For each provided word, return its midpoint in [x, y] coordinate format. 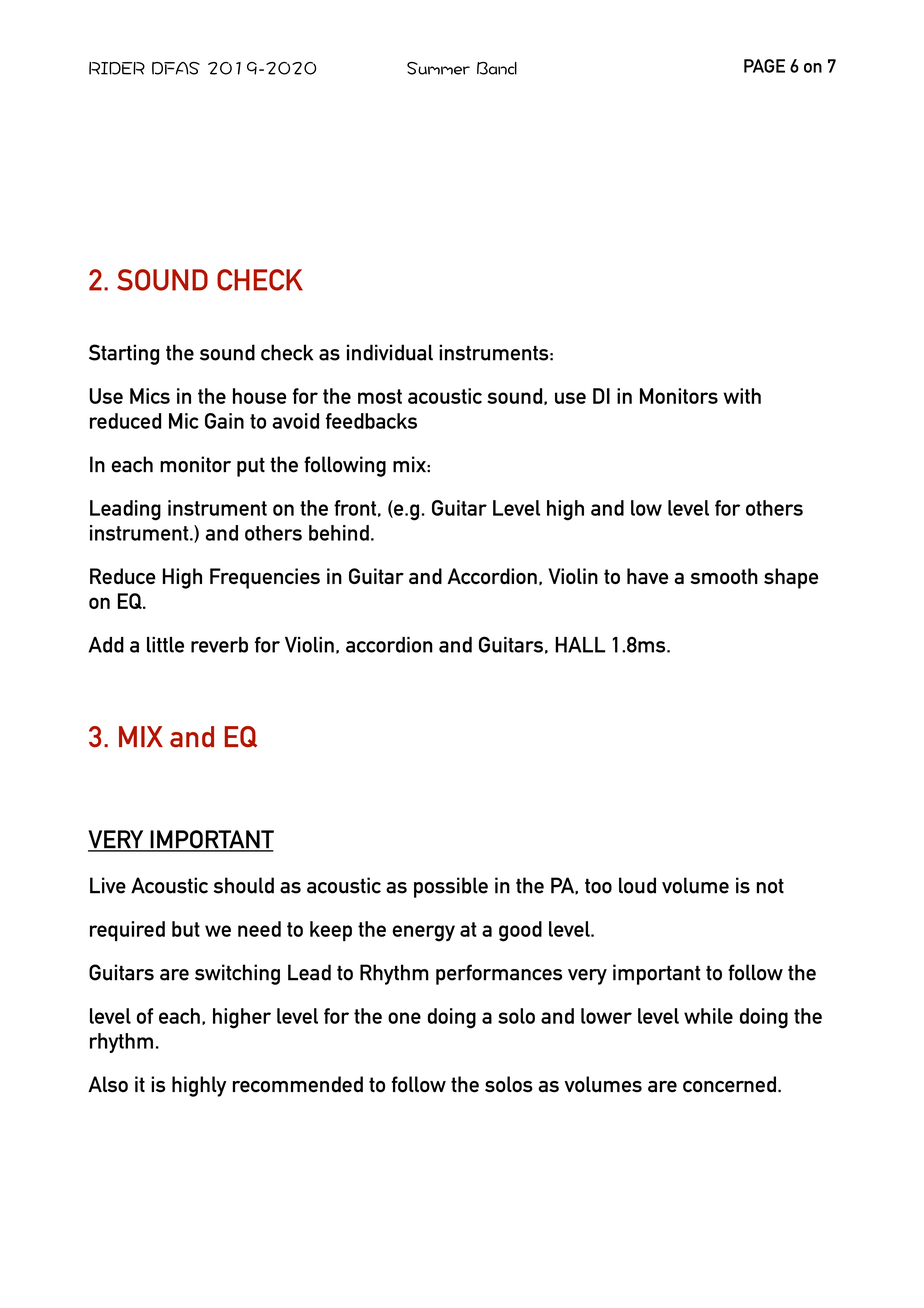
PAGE [764, 66]
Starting [124, 354]
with [742, 396]
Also [108, 1084]
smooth [724, 576]
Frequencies [265, 578]
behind [339, 533]
